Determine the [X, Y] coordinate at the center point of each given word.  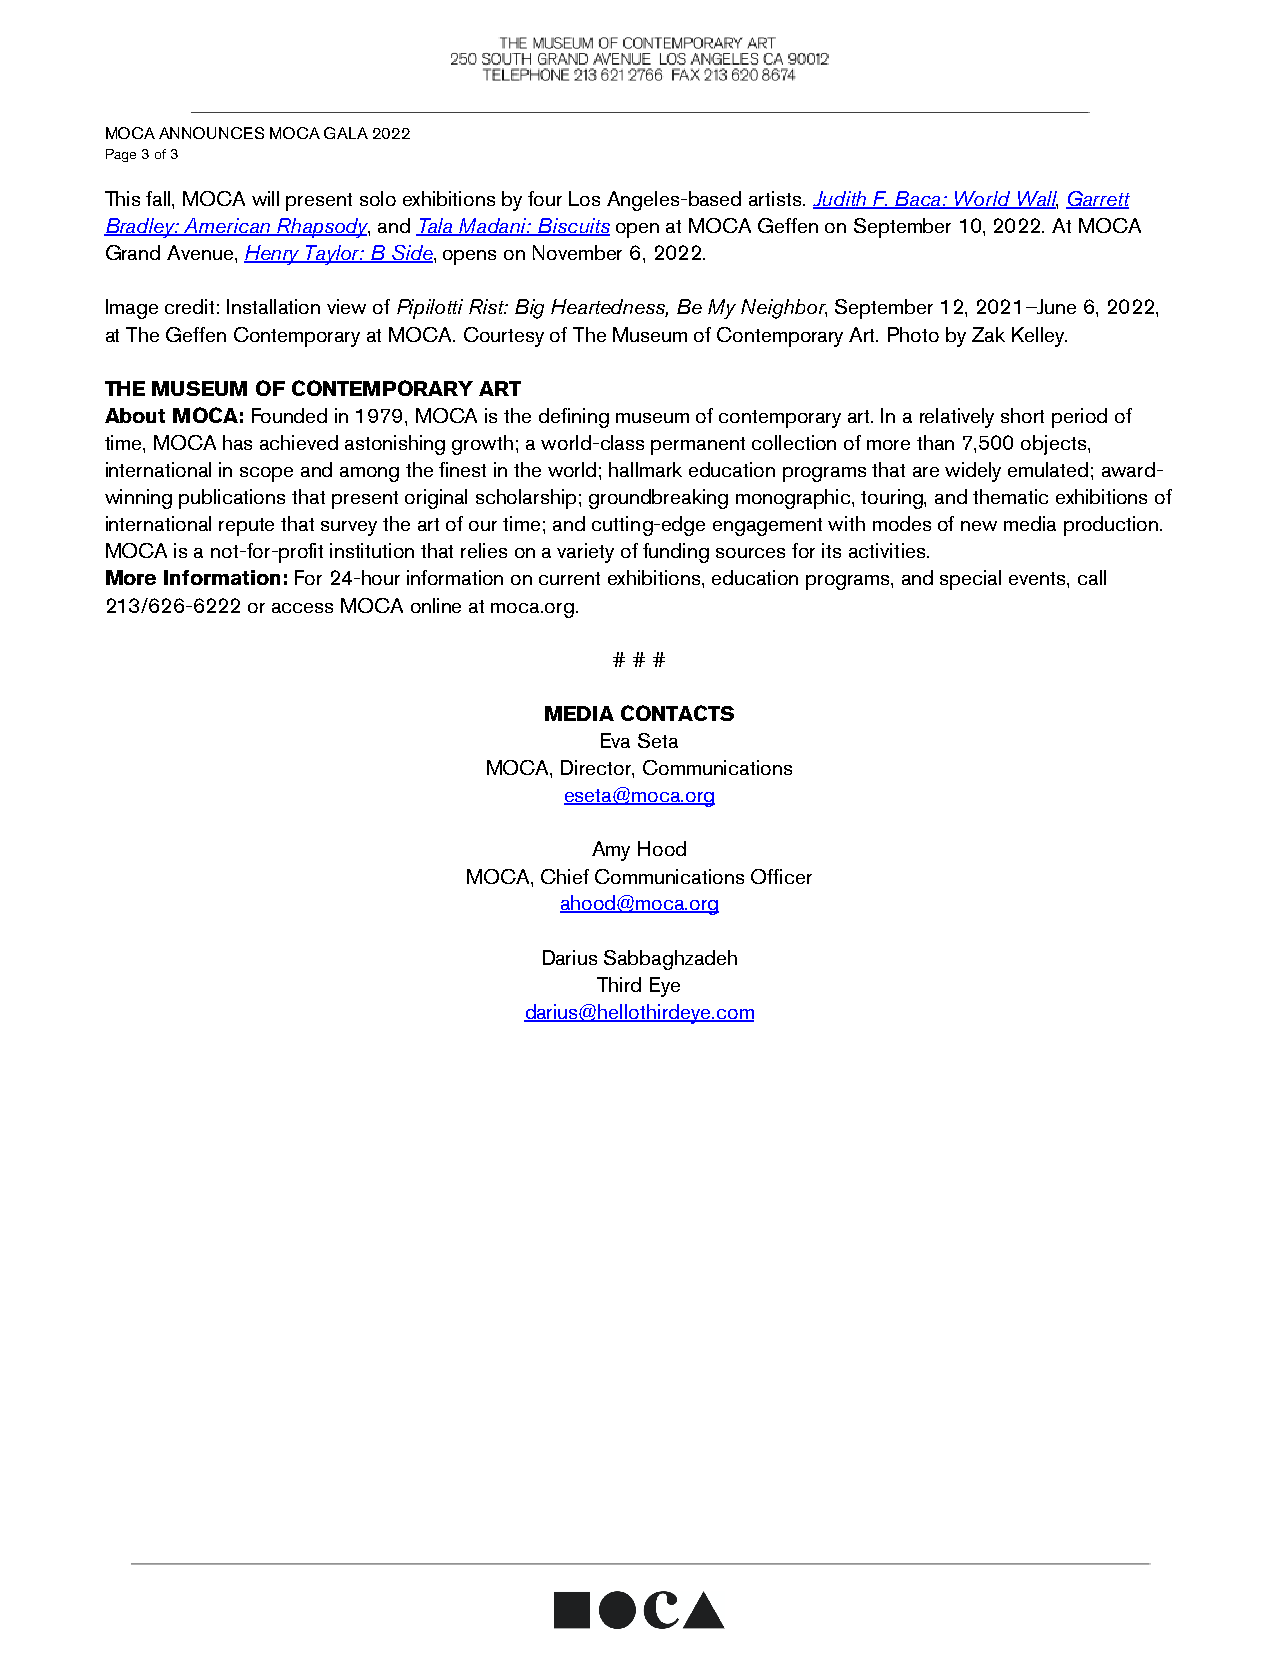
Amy [611, 851]
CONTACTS [677, 713]
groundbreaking [658, 499]
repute [246, 527]
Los [584, 198]
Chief [565, 876]
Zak [988, 334]
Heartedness [609, 308]
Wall [1036, 200]
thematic [1010, 496]
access [302, 608]
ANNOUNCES [211, 133]
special [970, 580]
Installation [273, 306]
